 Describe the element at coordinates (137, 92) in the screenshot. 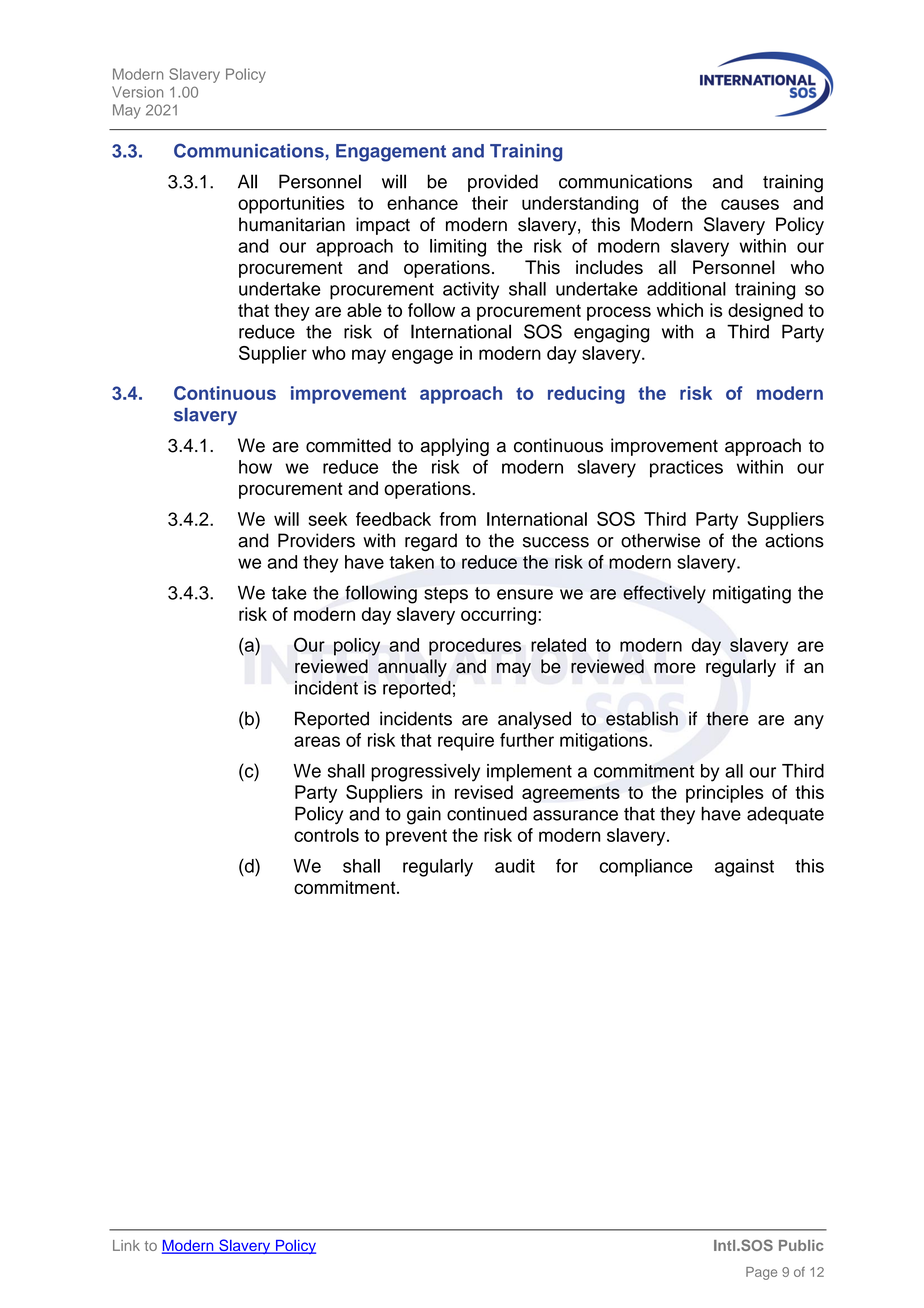

I see `Version` at that location.
